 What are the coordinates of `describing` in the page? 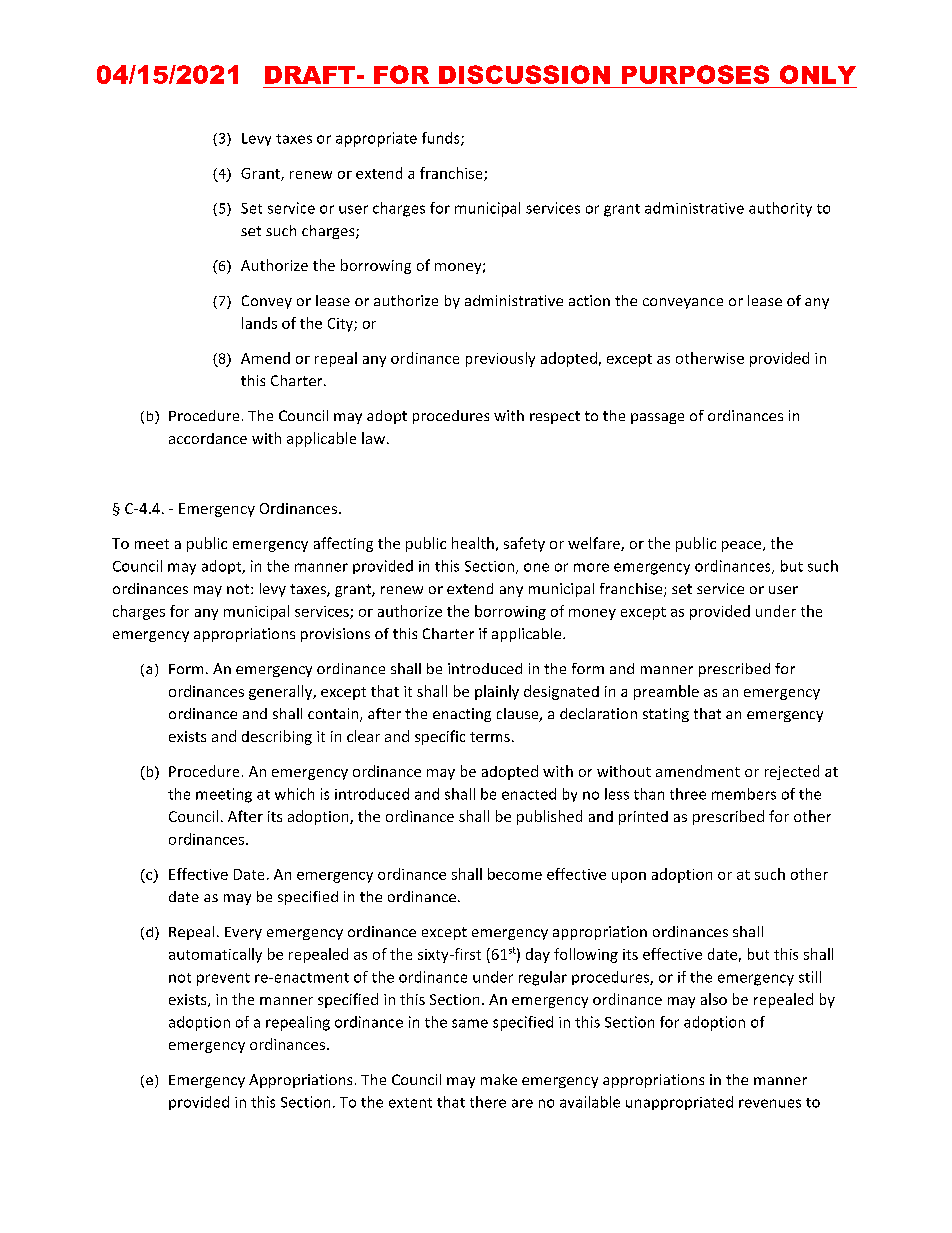 It's located at (277, 737).
